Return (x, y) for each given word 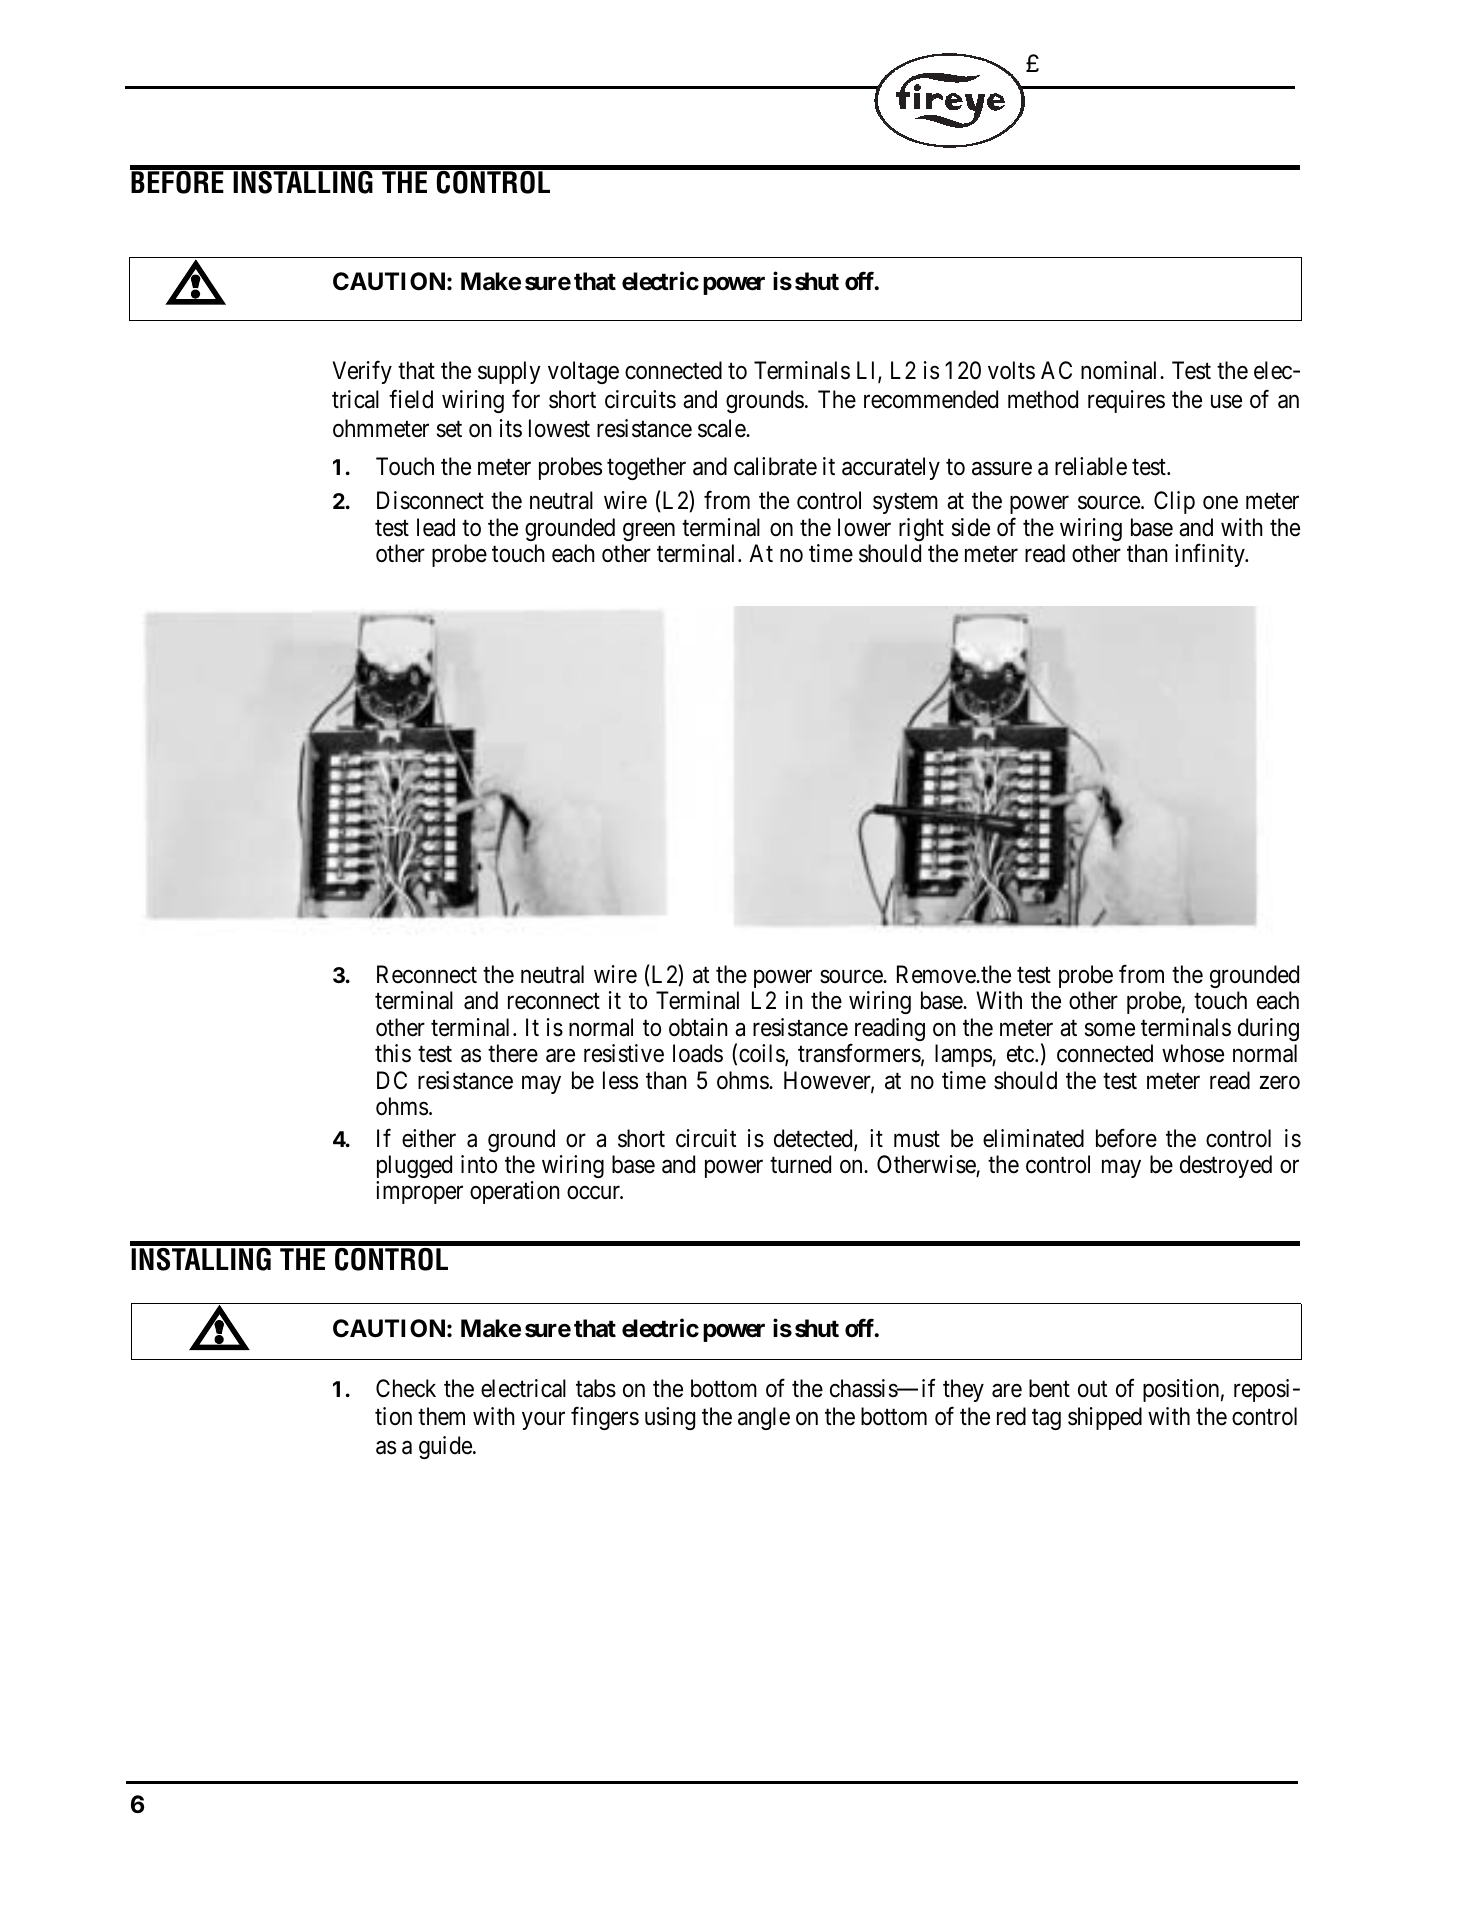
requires (1126, 401)
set (449, 429)
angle (764, 1418)
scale (722, 428)
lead (436, 527)
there (513, 1053)
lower (864, 527)
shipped (1105, 1418)
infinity (1211, 555)
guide (445, 1447)
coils (762, 1054)
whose (1193, 1053)
